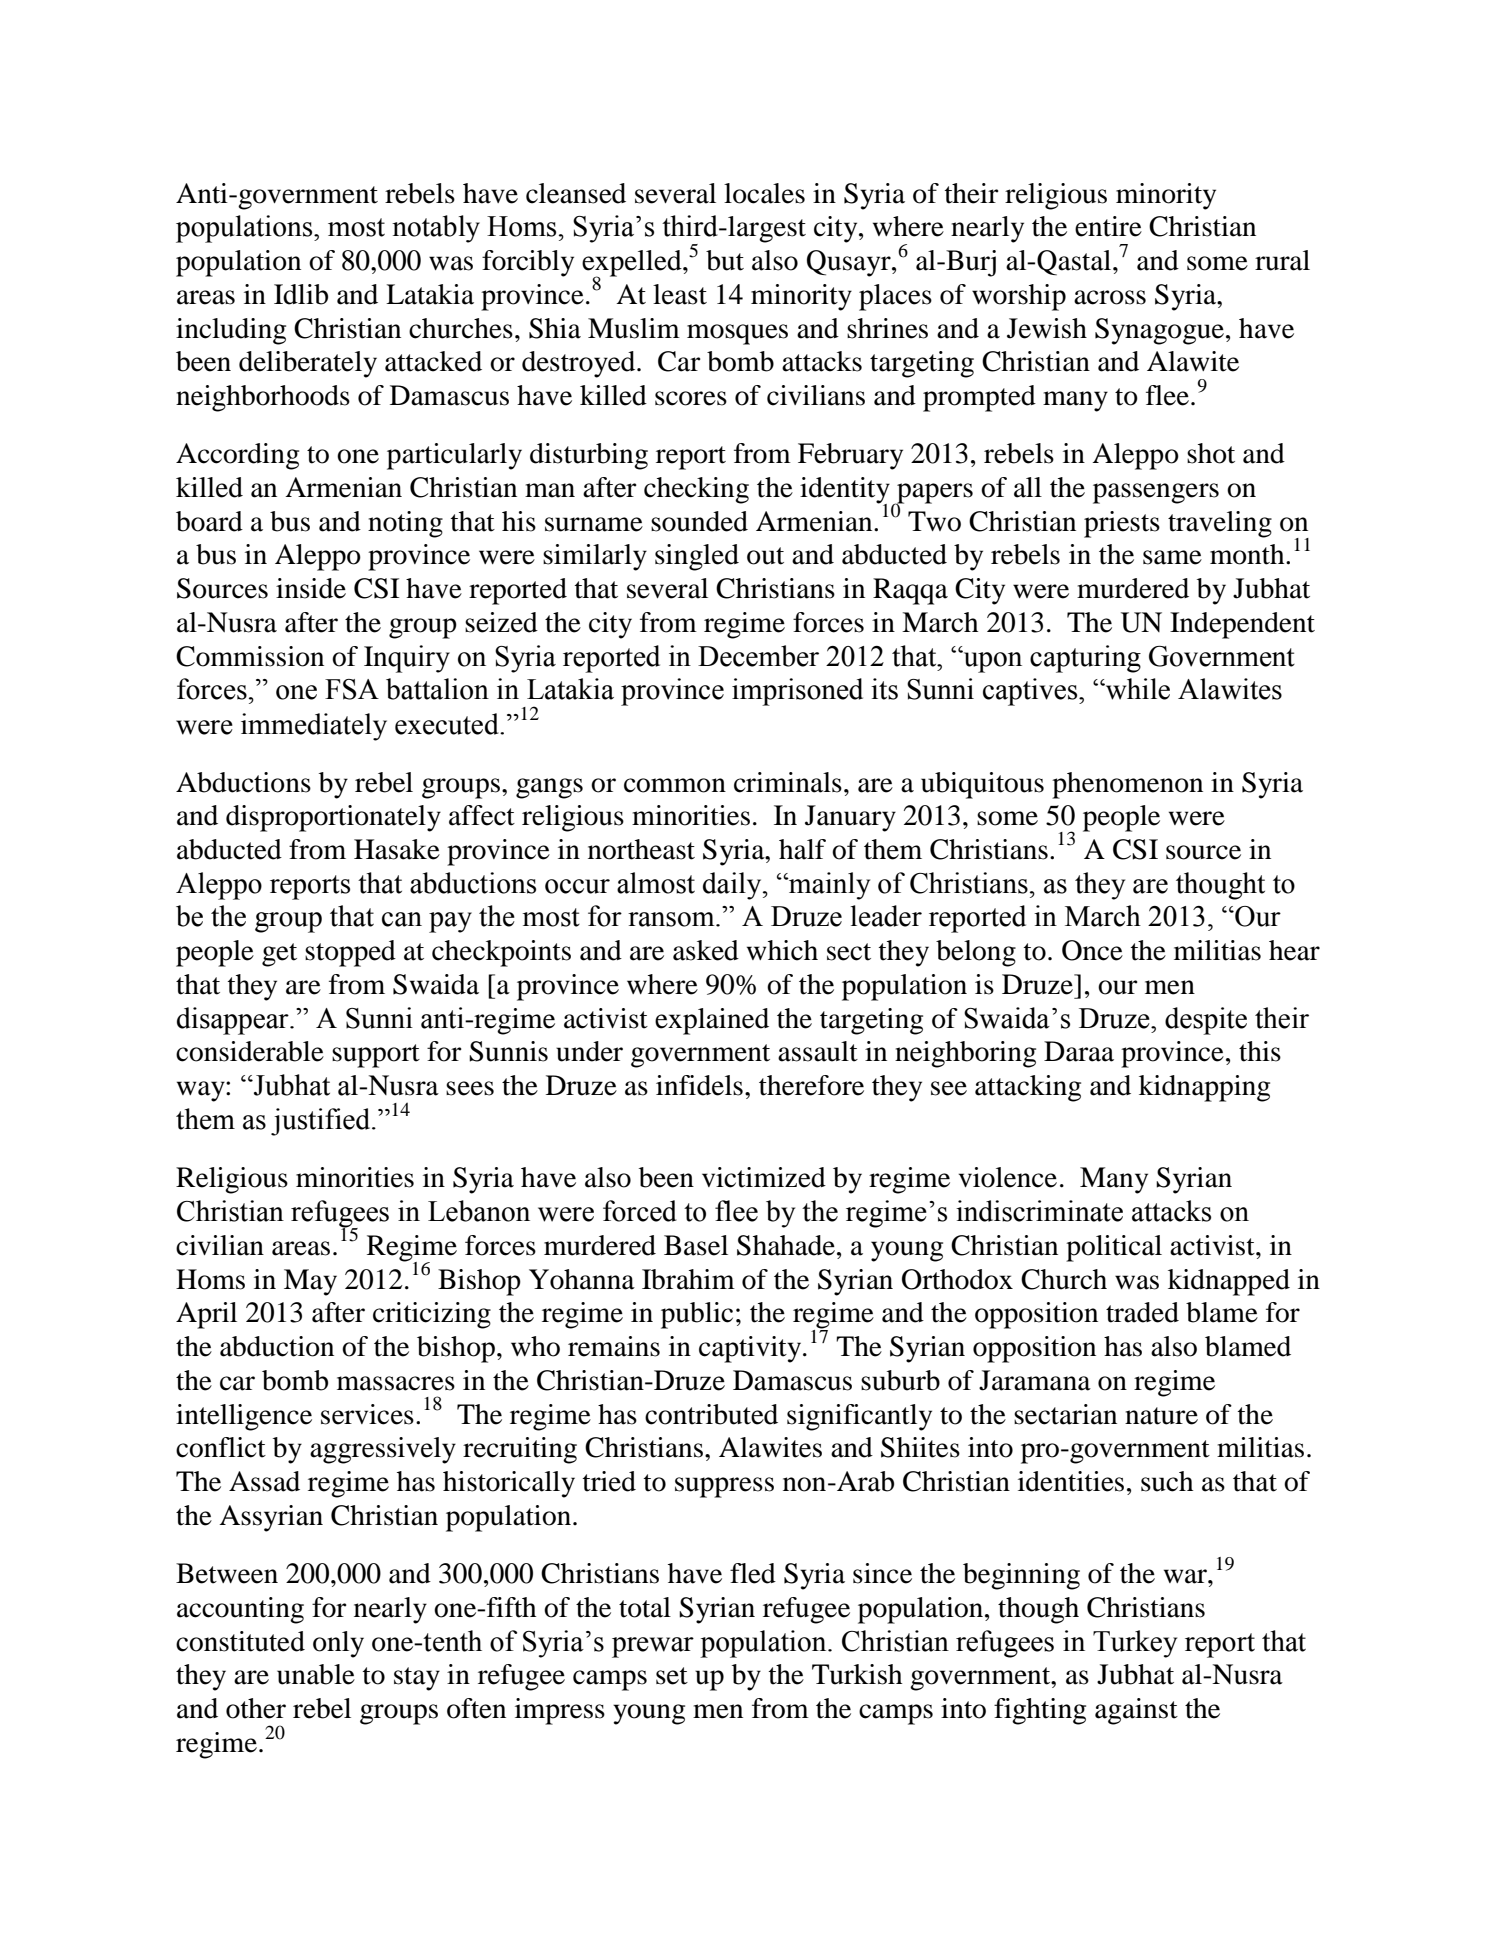  I want to click on same, so click(1172, 557).
